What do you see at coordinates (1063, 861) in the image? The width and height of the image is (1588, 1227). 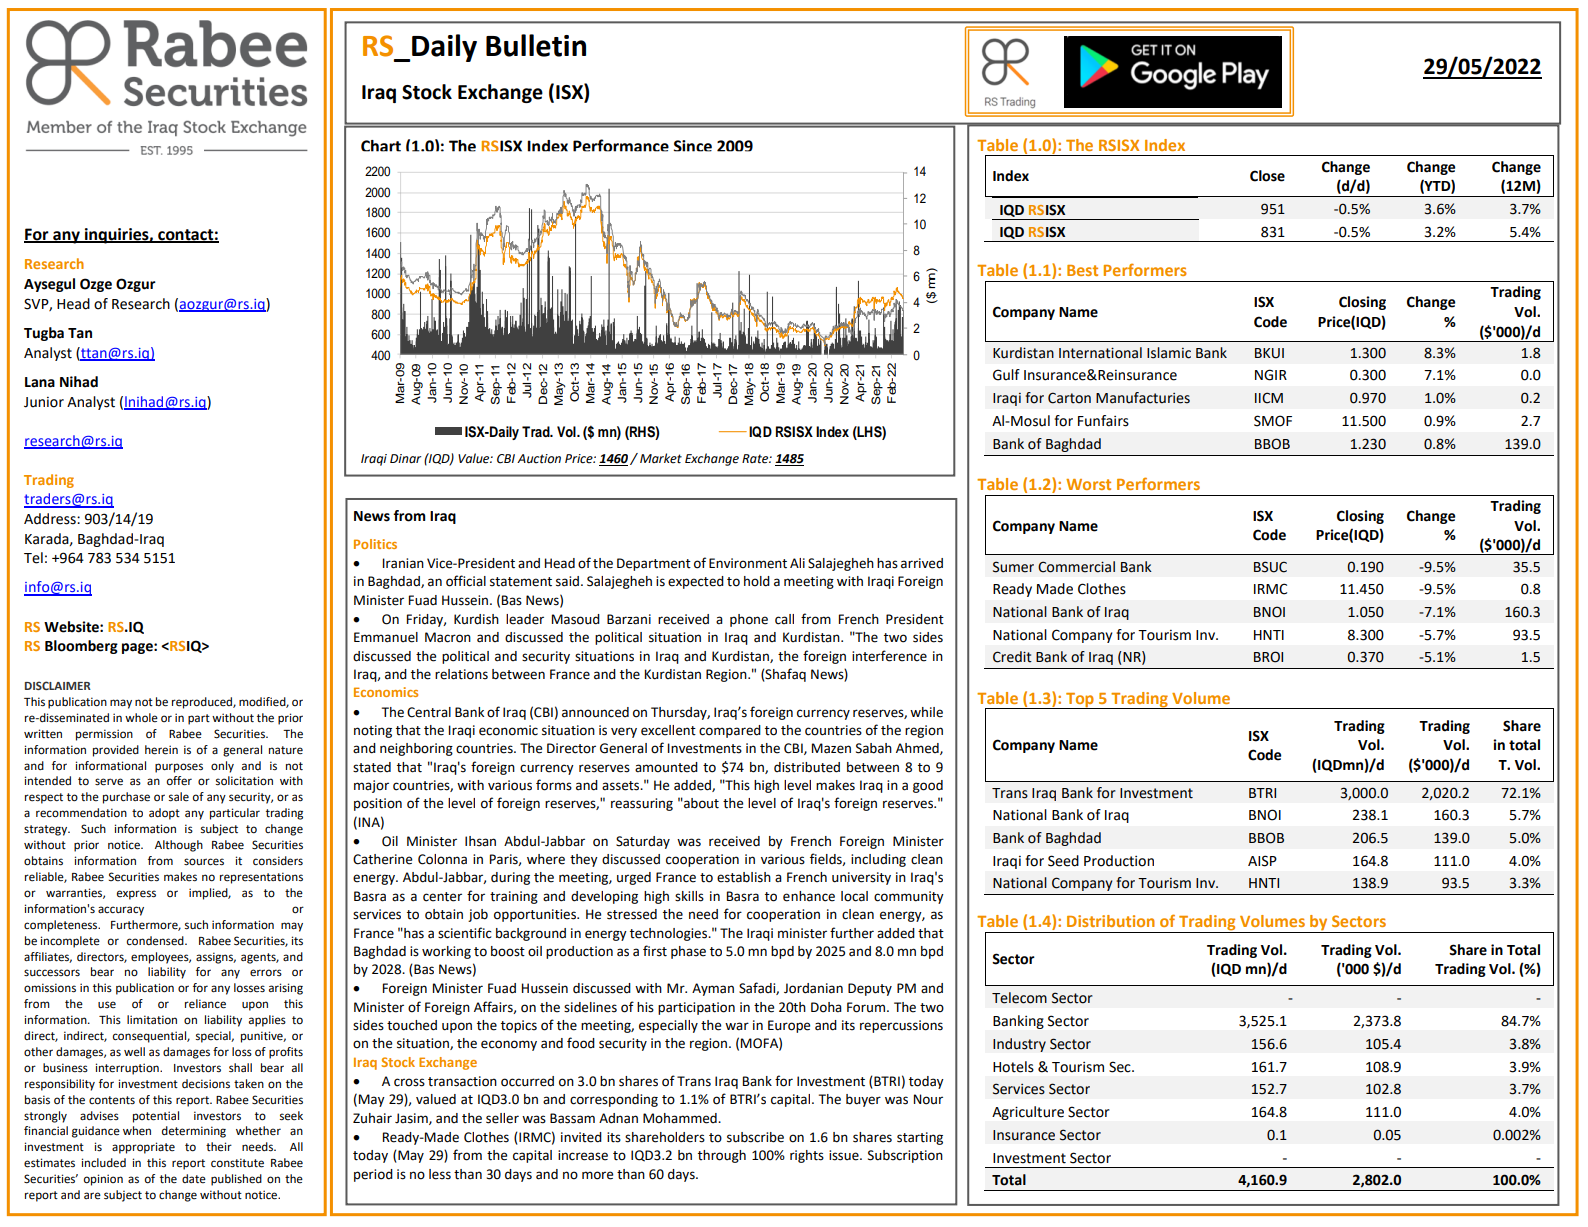 I see `Seed` at bounding box center [1063, 861].
